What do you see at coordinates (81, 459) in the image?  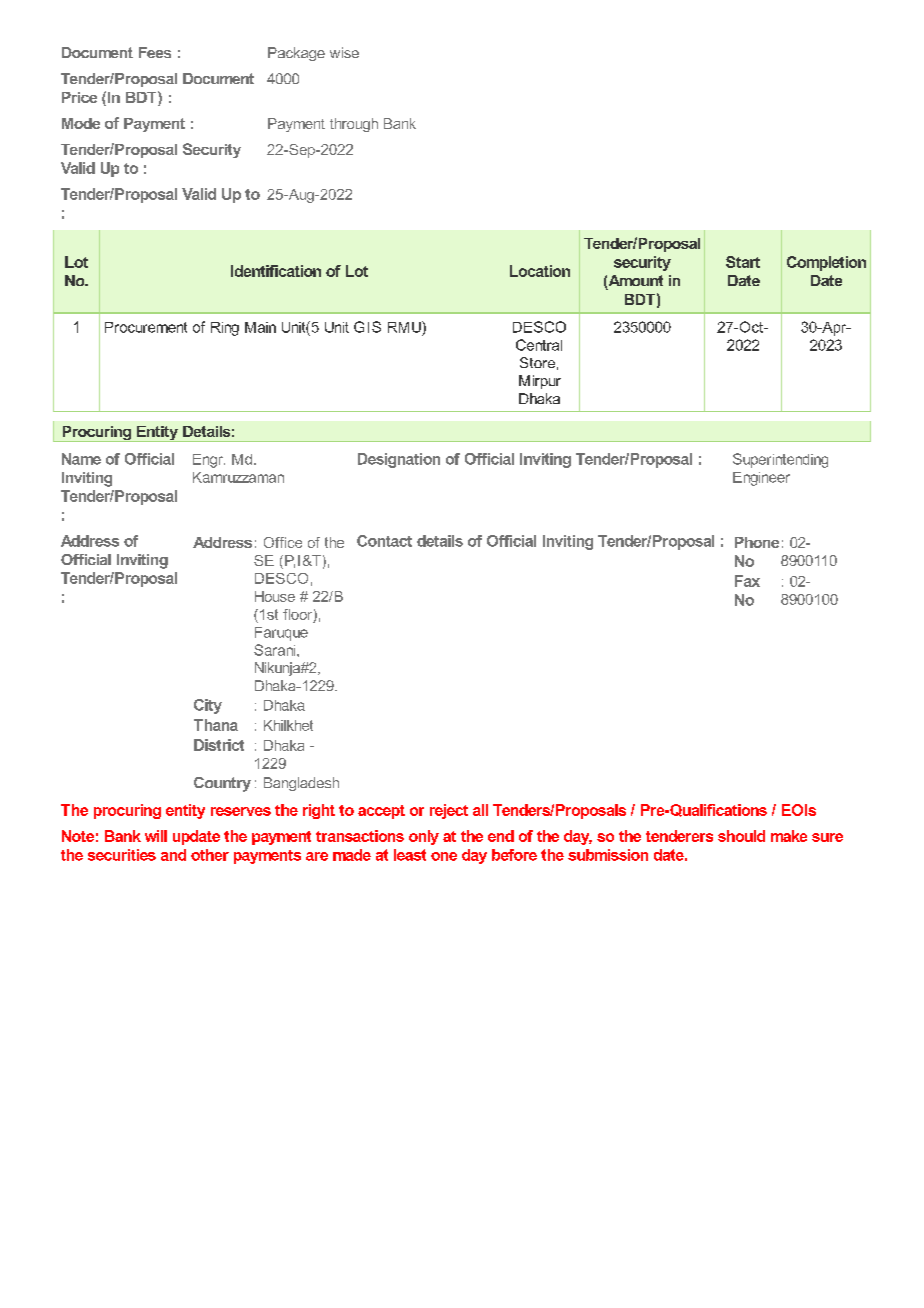 I see `Name` at bounding box center [81, 459].
